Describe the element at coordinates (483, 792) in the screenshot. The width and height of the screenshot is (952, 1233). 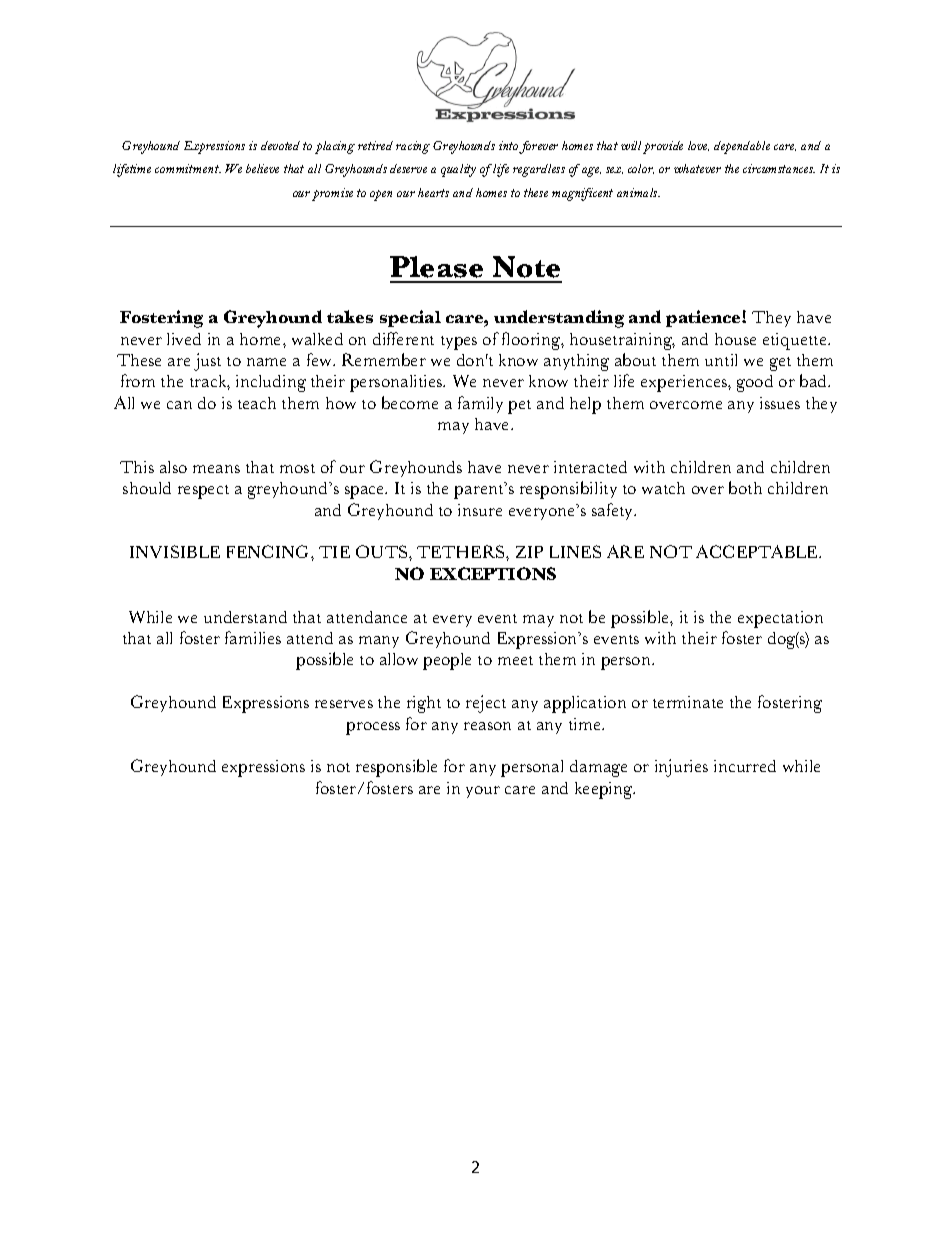
I see `your` at that location.
